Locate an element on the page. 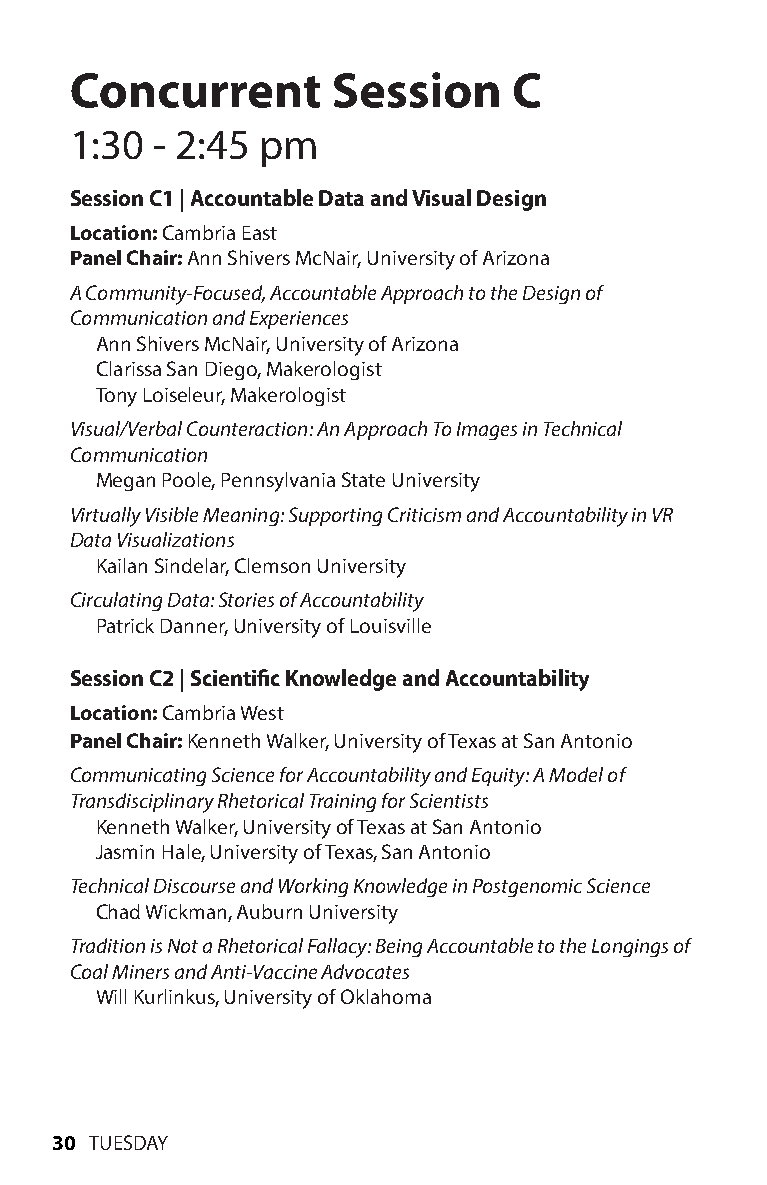  Being is located at coordinates (399, 948).
